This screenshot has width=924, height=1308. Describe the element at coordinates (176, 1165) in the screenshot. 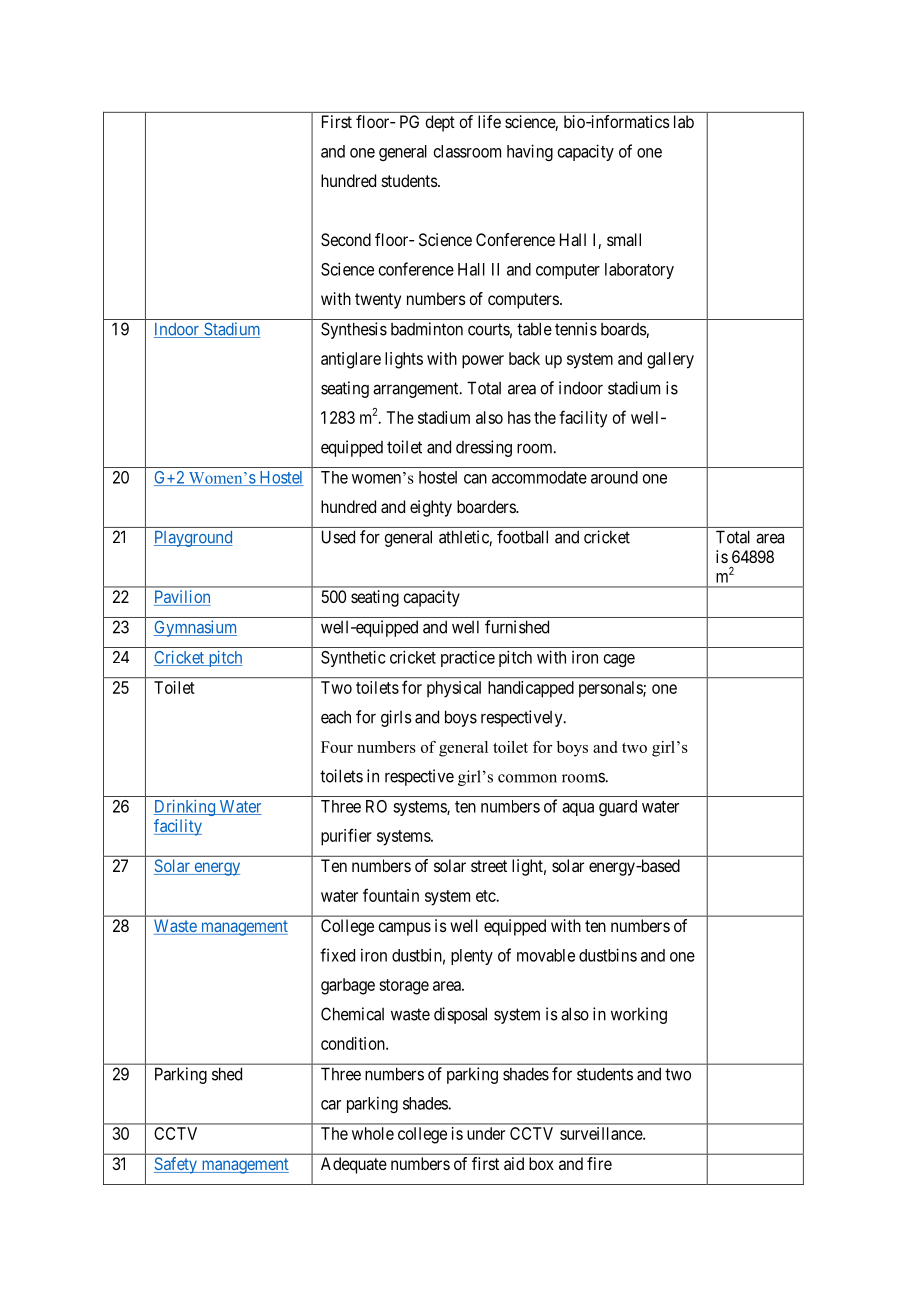

I see `Safety` at that location.
